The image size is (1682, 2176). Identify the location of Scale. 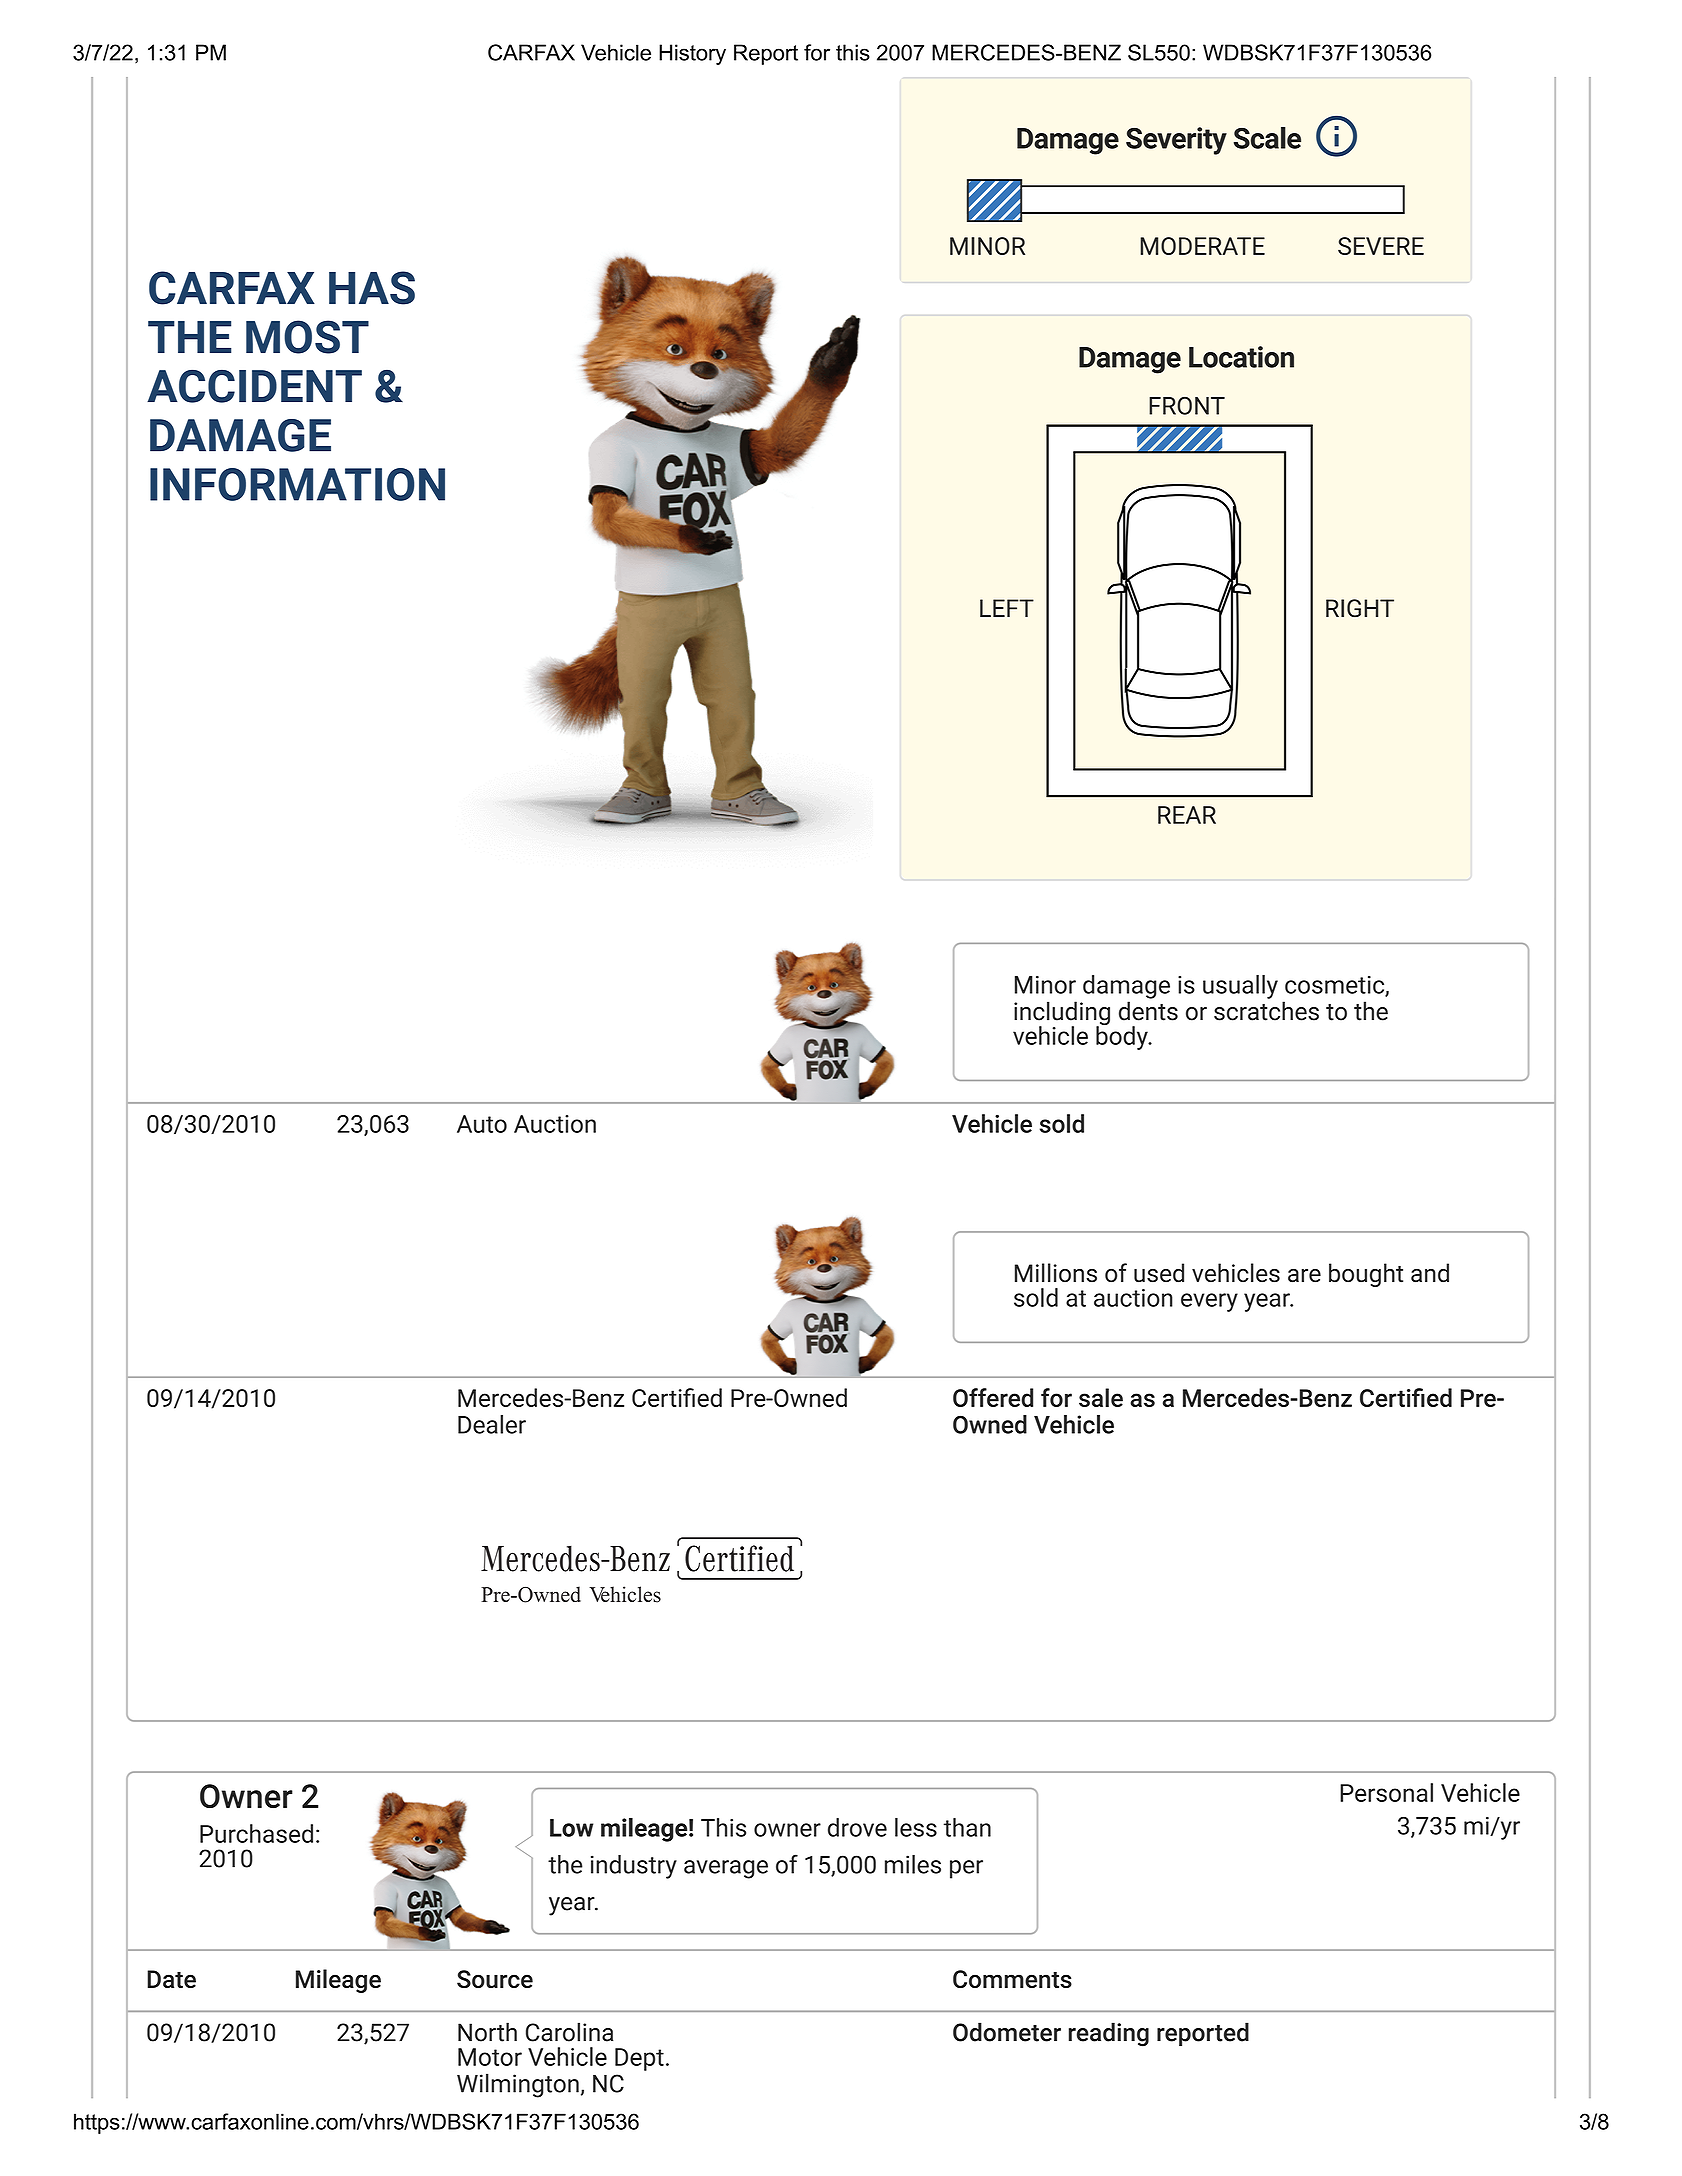
(1267, 138).
